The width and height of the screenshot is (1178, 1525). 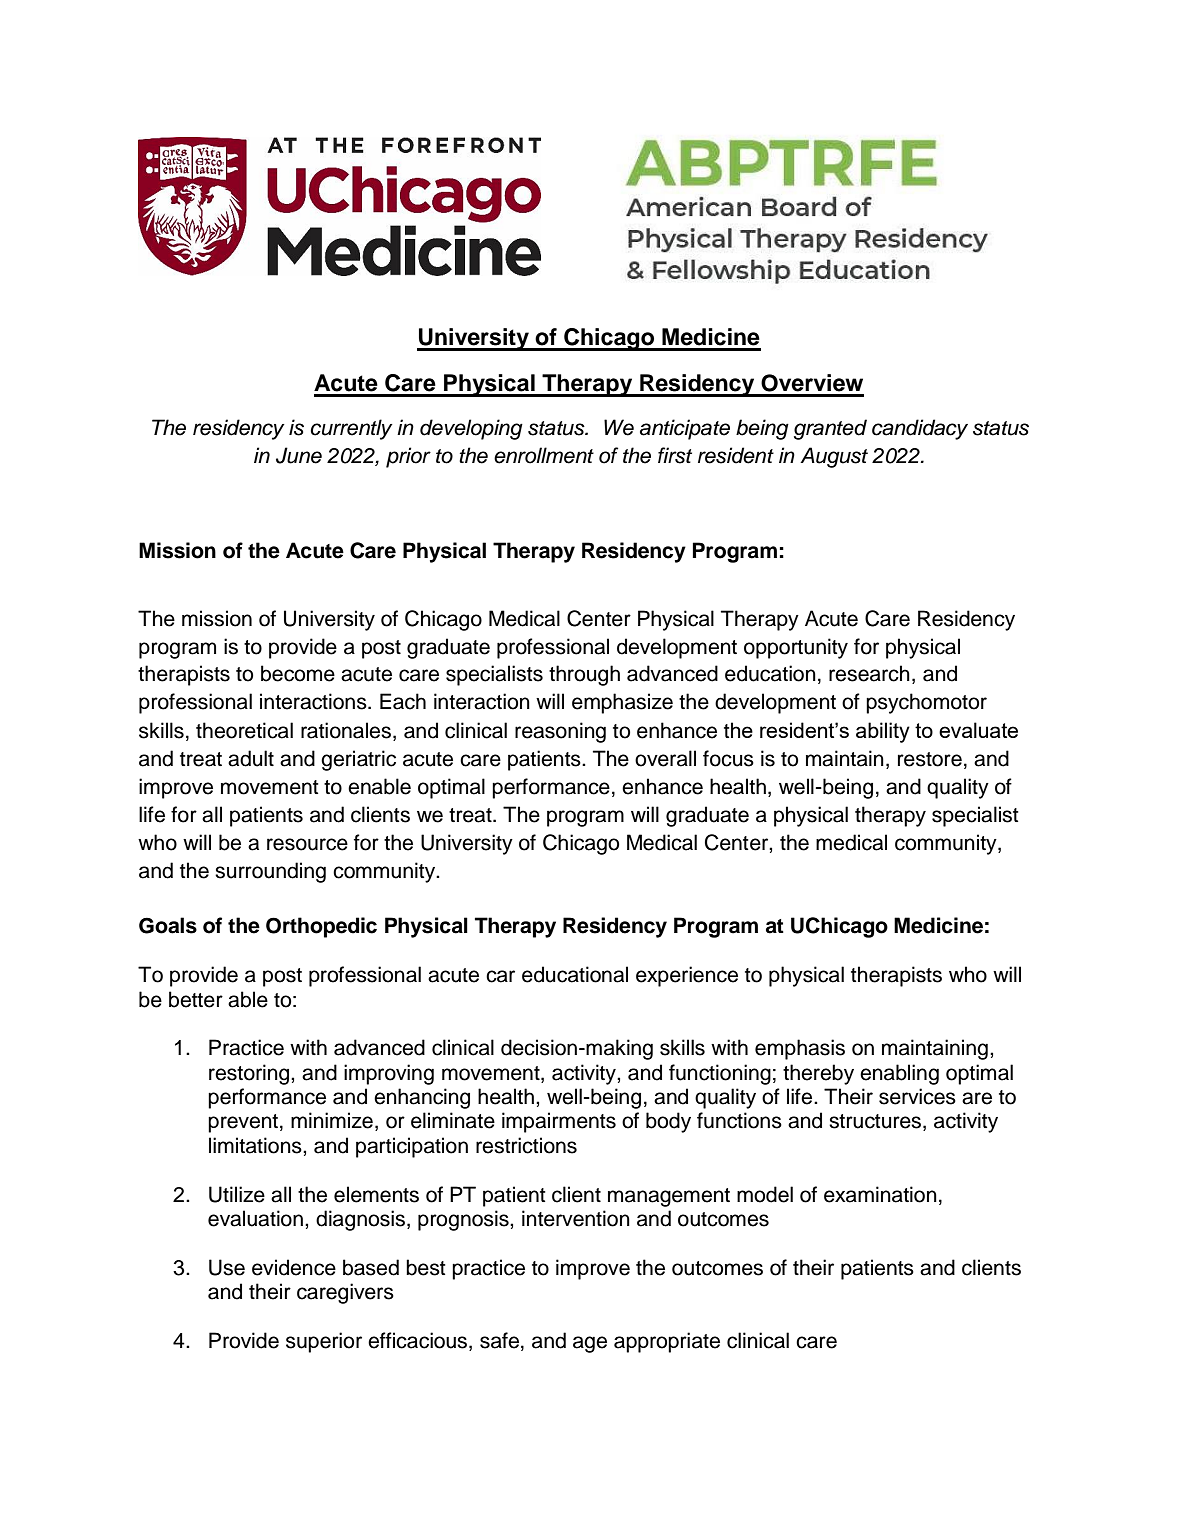 I want to click on August, so click(x=834, y=457).
